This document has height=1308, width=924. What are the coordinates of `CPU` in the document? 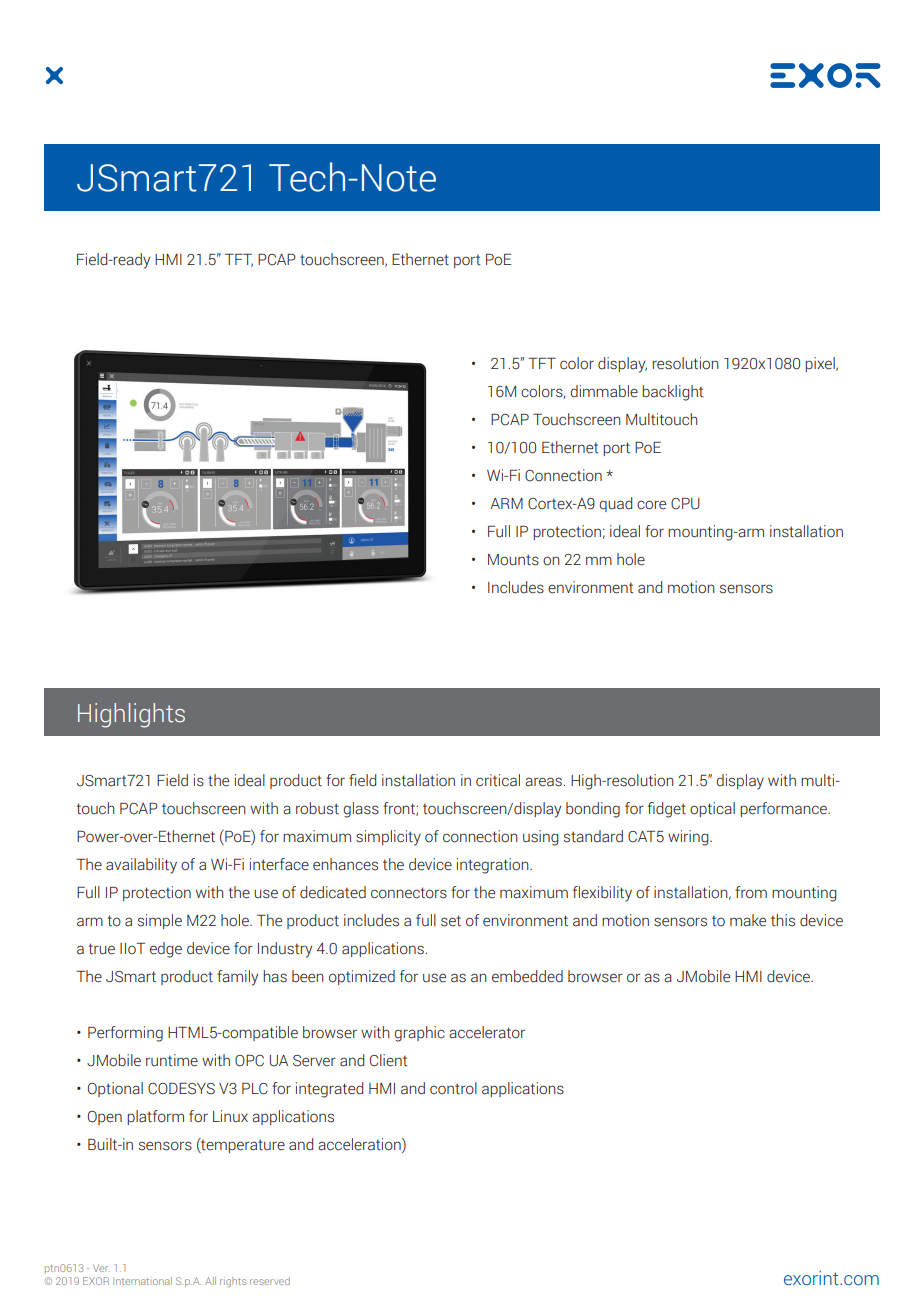 It's located at (685, 504).
